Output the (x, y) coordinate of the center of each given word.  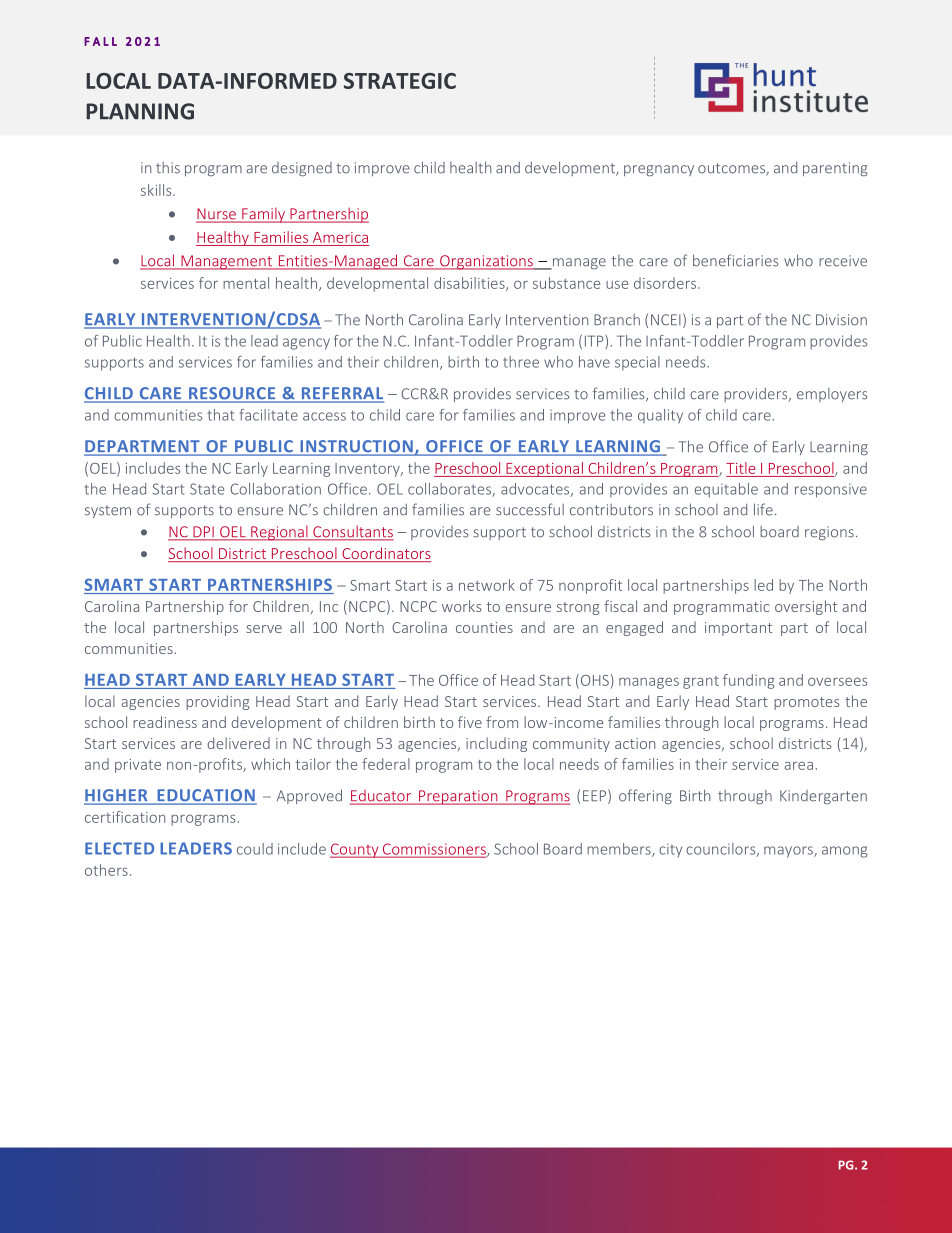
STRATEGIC (400, 81)
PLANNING (140, 111)
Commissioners (434, 850)
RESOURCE (232, 394)
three (521, 362)
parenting (835, 169)
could (255, 849)
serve (264, 629)
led (763, 585)
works (461, 606)
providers (757, 395)
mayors (789, 852)
